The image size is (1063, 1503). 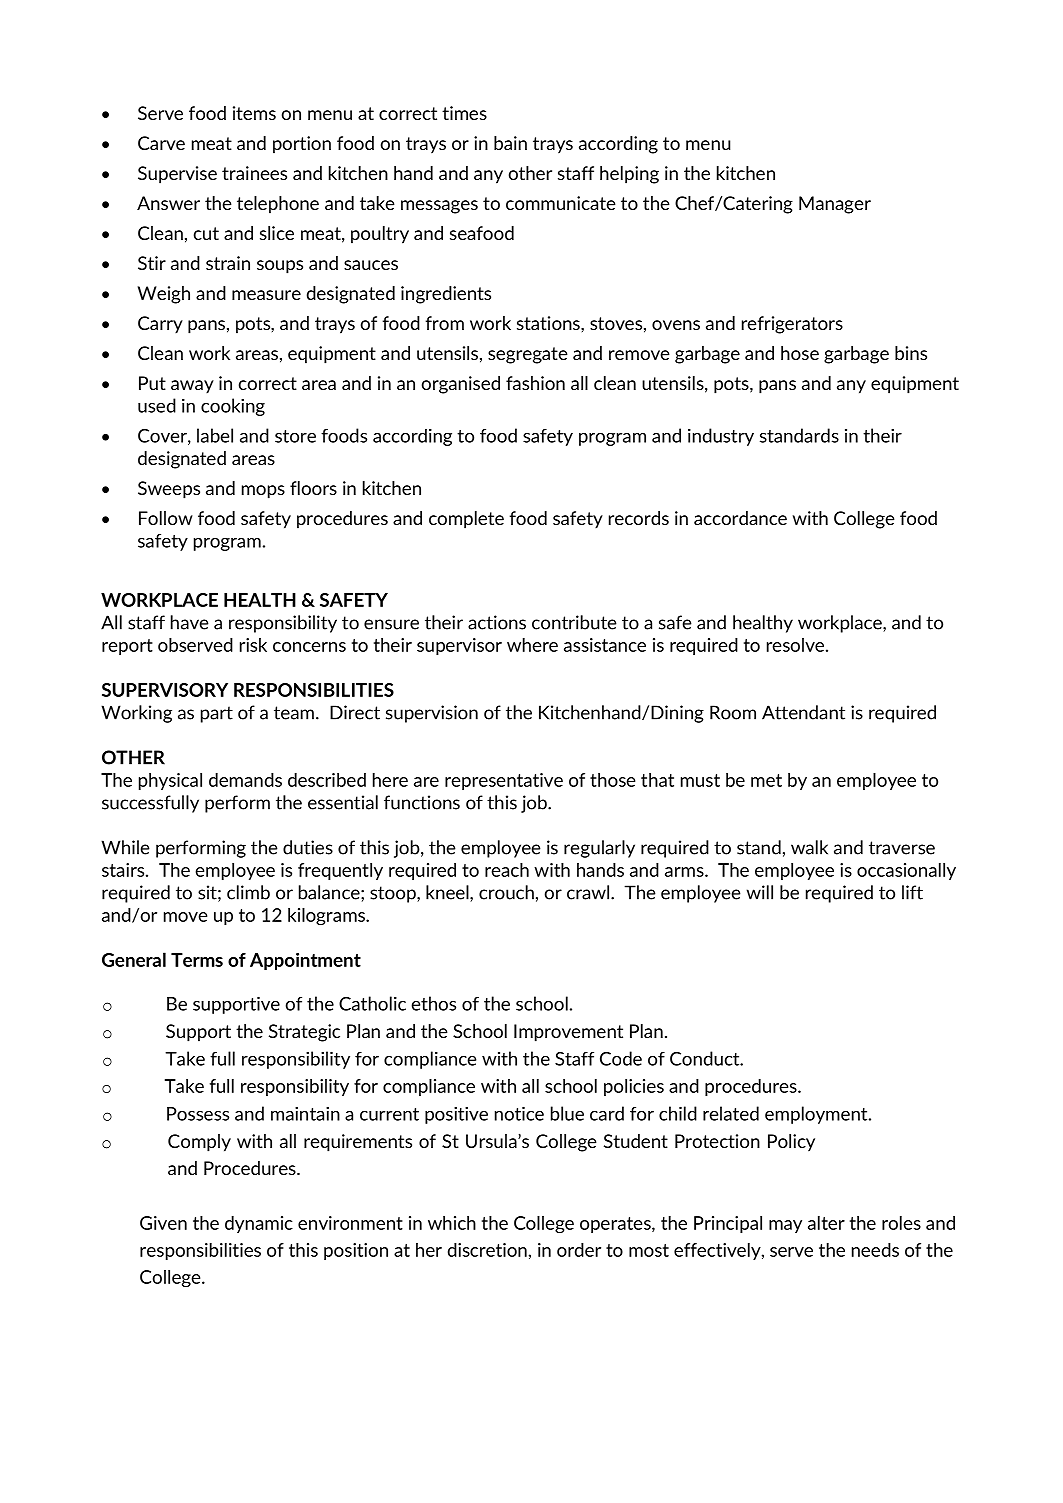 I want to click on bain, so click(x=510, y=143).
